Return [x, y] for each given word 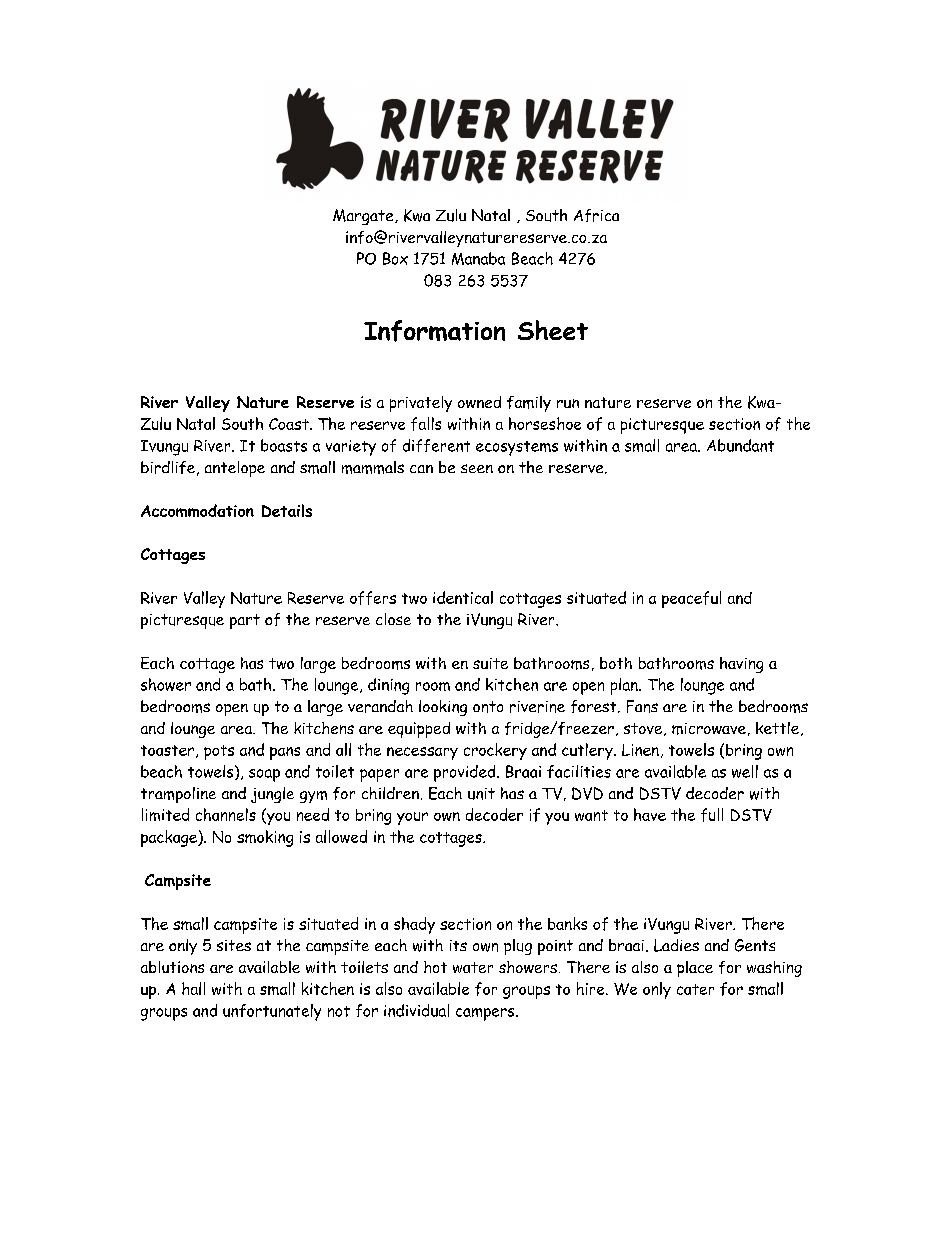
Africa [596, 215]
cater [695, 989]
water [473, 967]
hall [193, 988]
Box [395, 258]
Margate [364, 217]
